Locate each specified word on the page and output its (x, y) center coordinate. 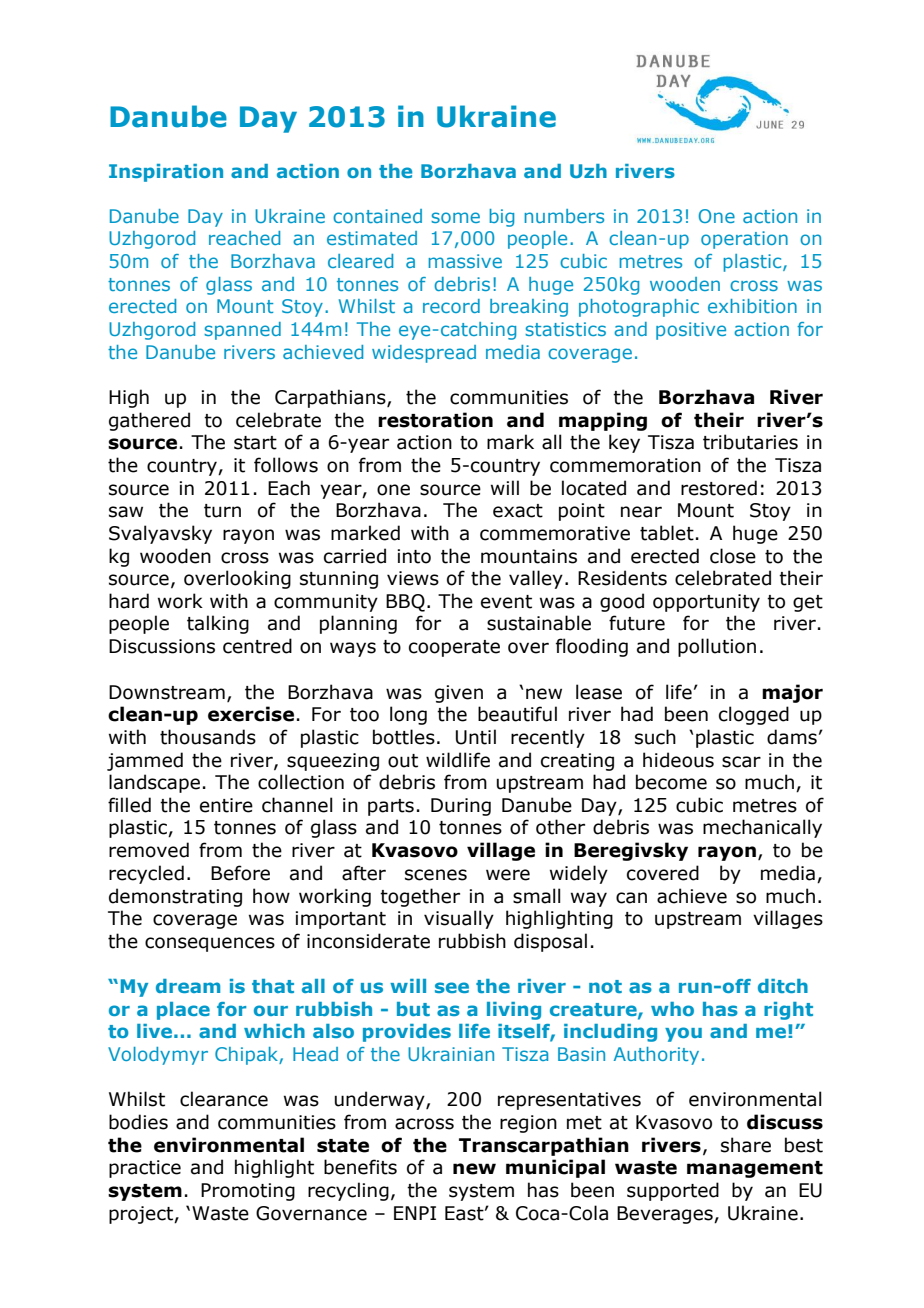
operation (744, 240)
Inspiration (166, 173)
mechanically (762, 828)
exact (518, 511)
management (755, 1169)
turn (222, 511)
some (455, 217)
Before (240, 873)
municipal (555, 1168)
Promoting (248, 1192)
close (733, 556)
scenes (436, 875)
